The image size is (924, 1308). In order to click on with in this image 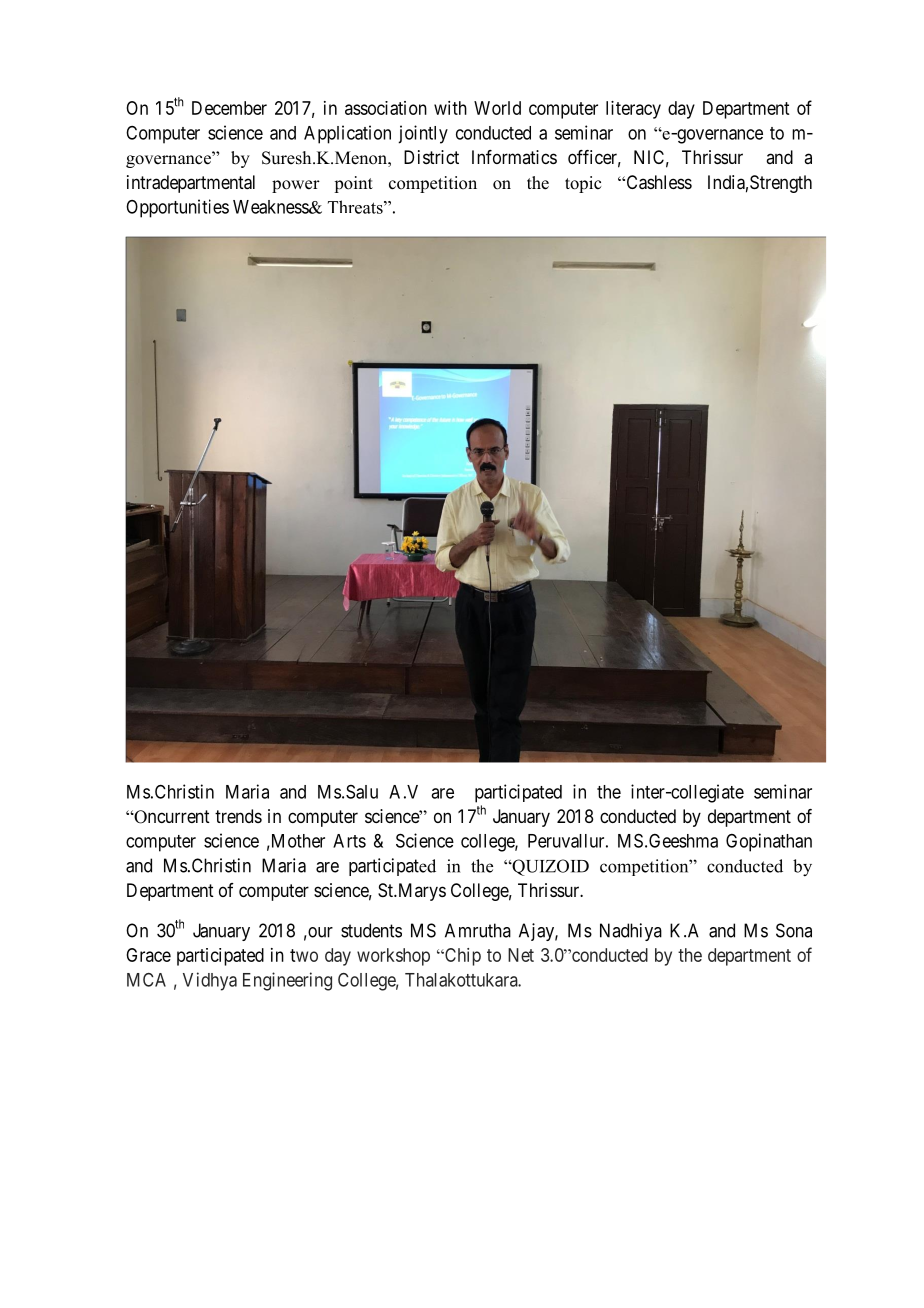, I will do `click(450, 108)`.
